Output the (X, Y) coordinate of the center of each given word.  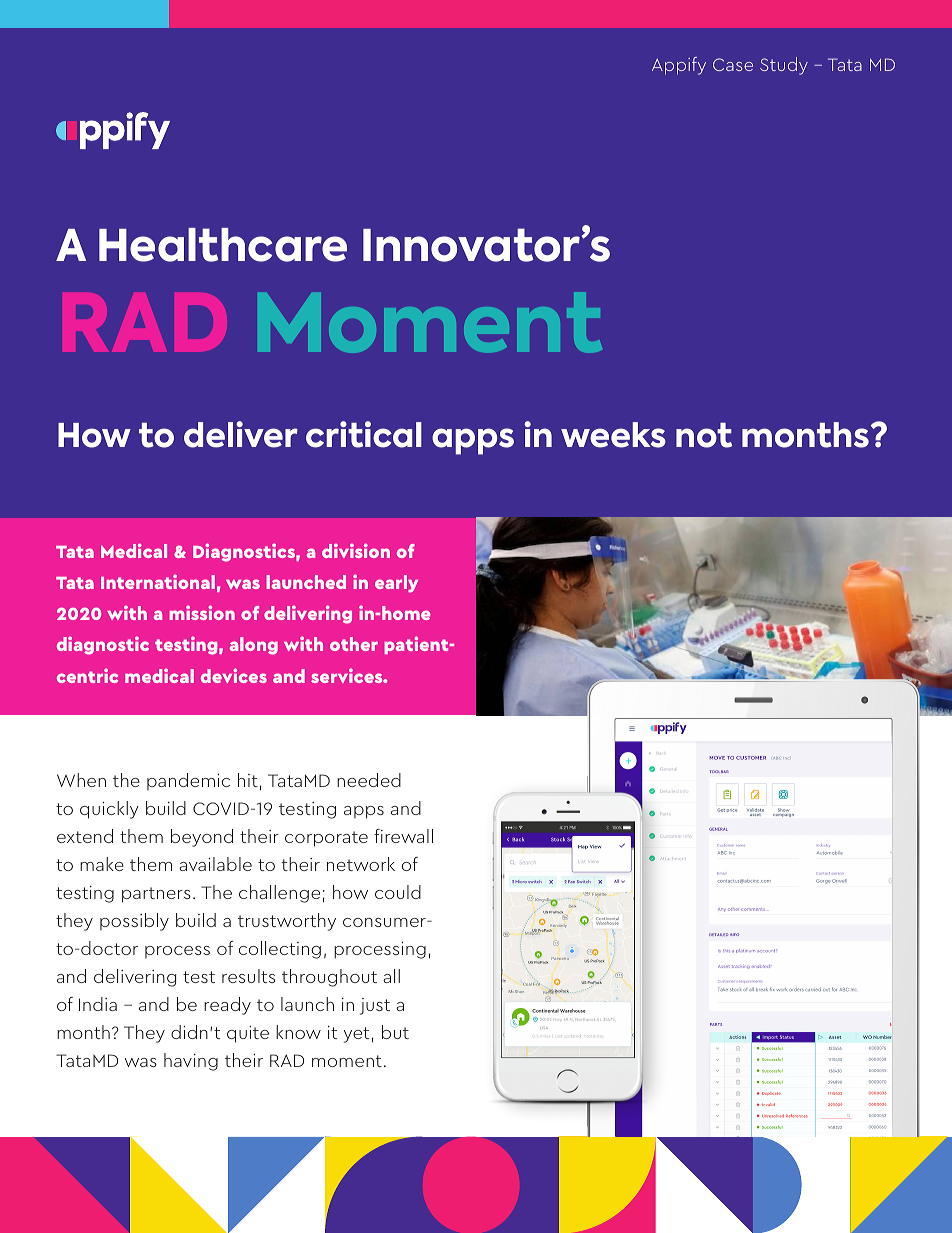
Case (733, 64)
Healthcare (223, 245)
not (704, 435)
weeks (613, 435)
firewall (403, 836)
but (395, 1032)
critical (364, 434)
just (375, 1006)
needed (369, 780)
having (191, 1062)
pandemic (188, 781)
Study (784, 66)
